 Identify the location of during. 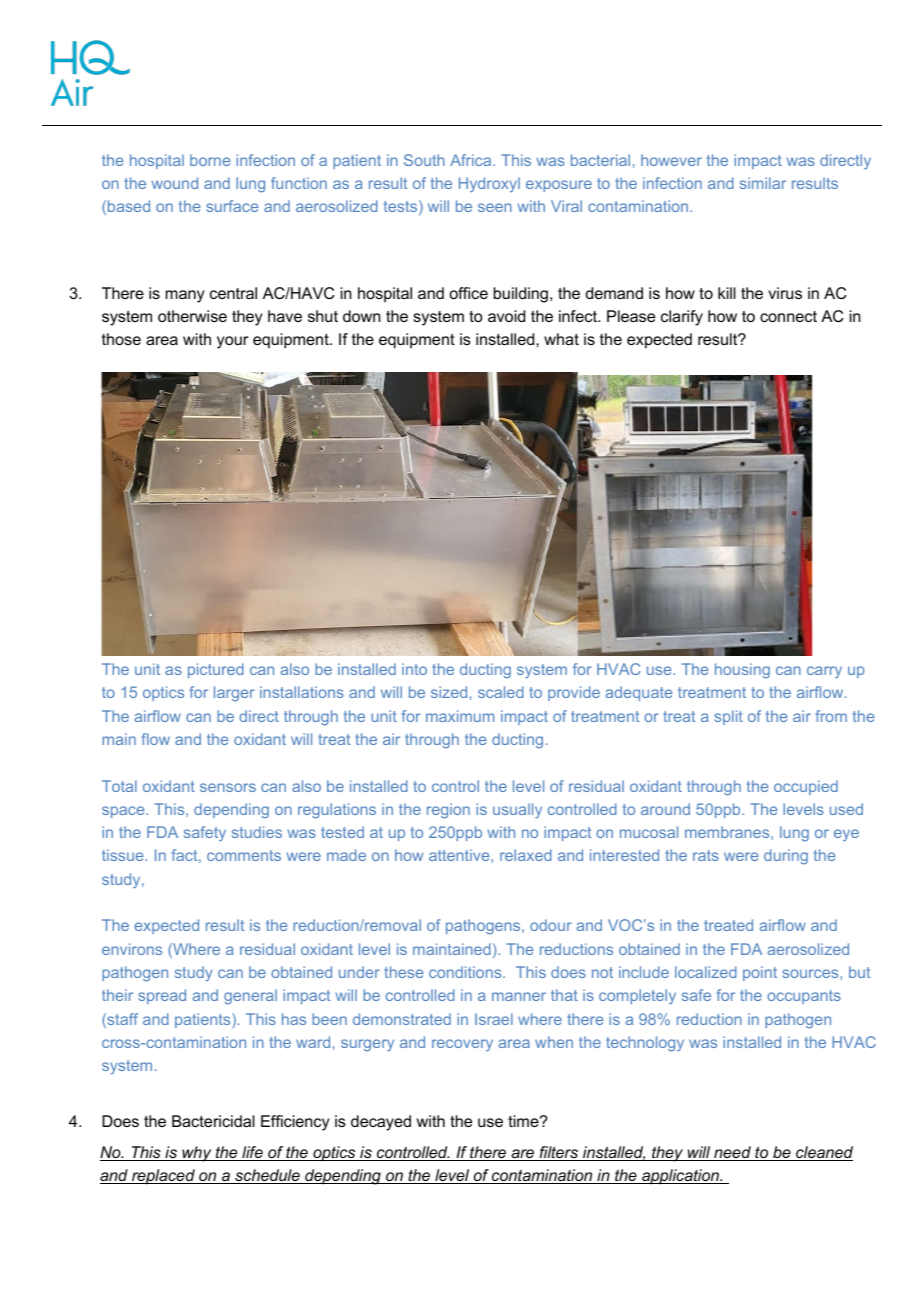
(786, 856).
